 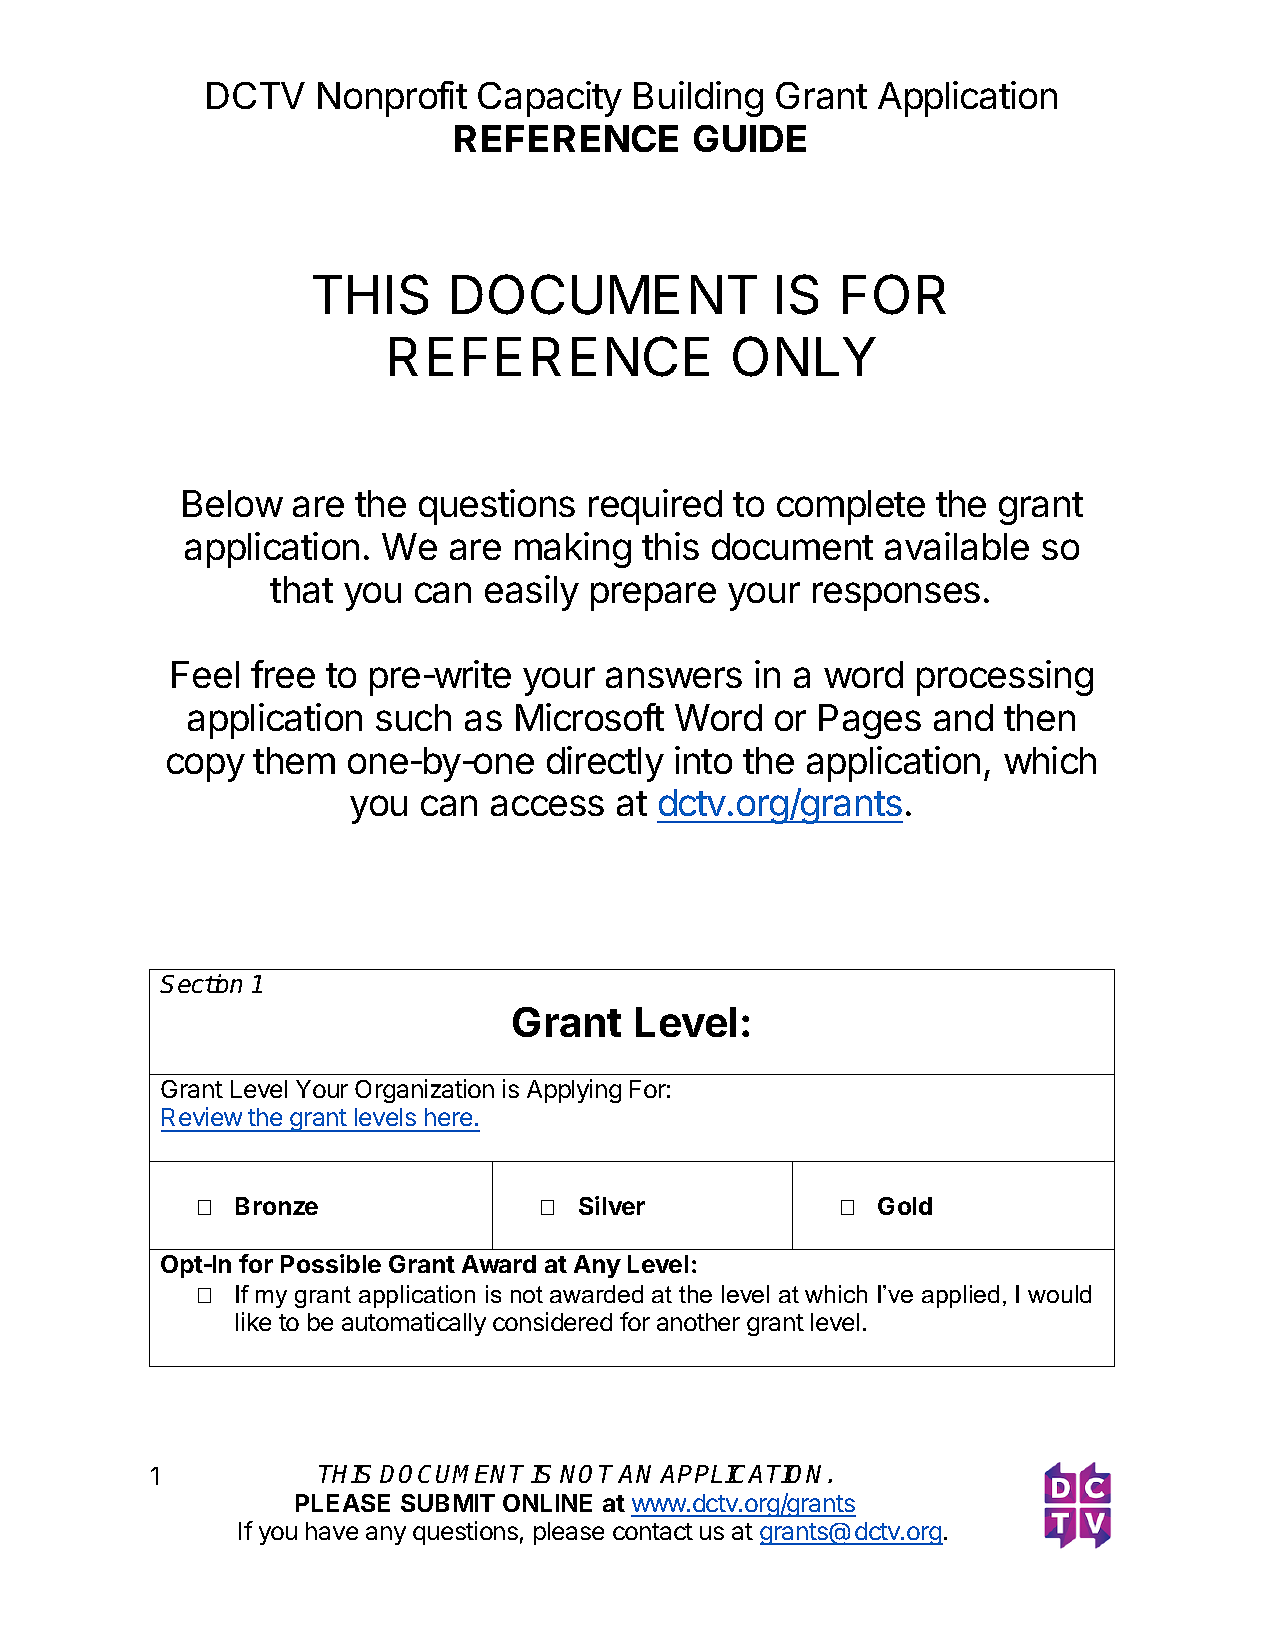 What do you see at coordinates (392, 99) in the image?
I see `Nonprofit` at bounding box center [392, 99].
